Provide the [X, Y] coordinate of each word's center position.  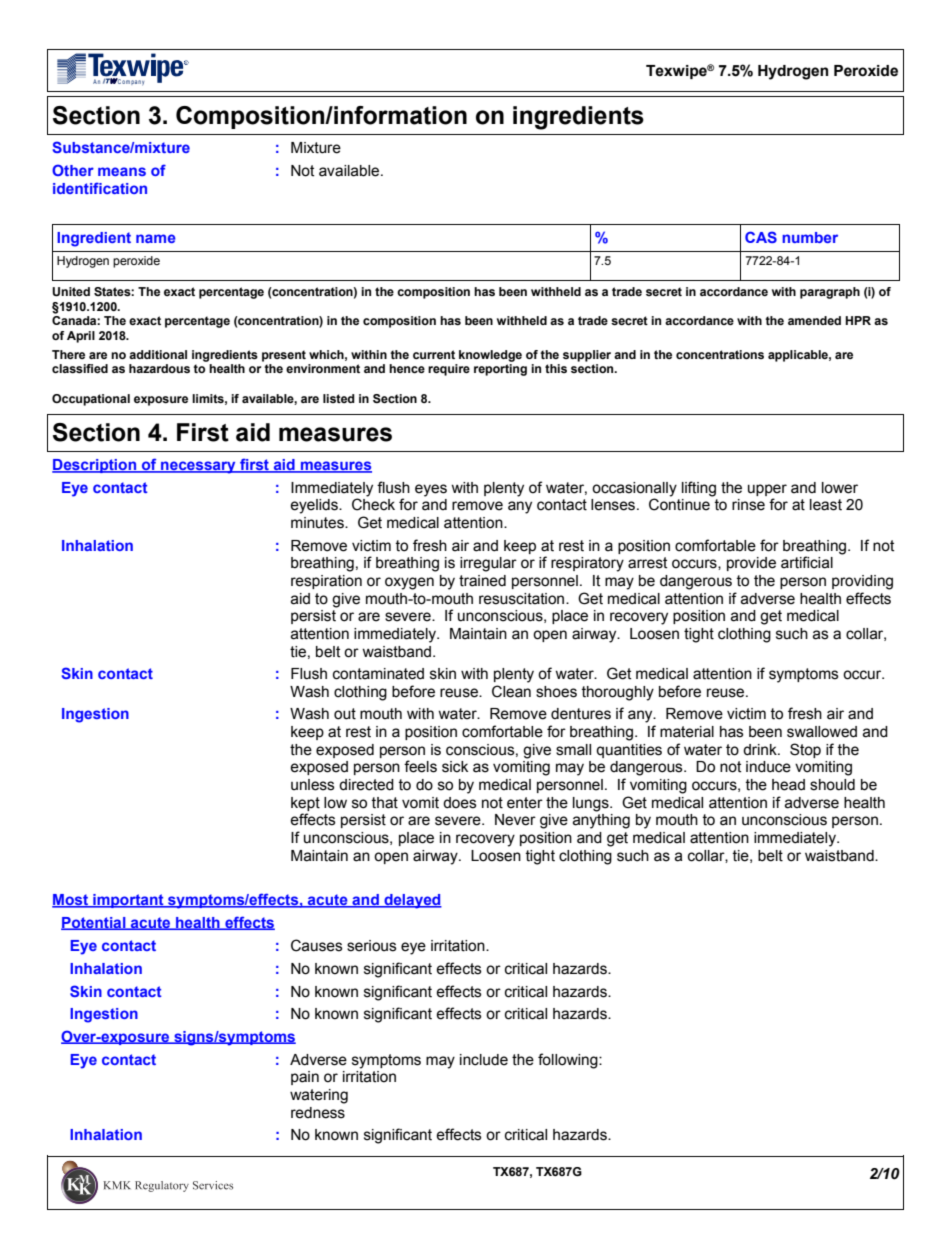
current [434, 354]
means [122, 171]
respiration [326, 582]
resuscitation [523, 599]
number [810, 237]
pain [305, 1078]
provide [751, 564]
